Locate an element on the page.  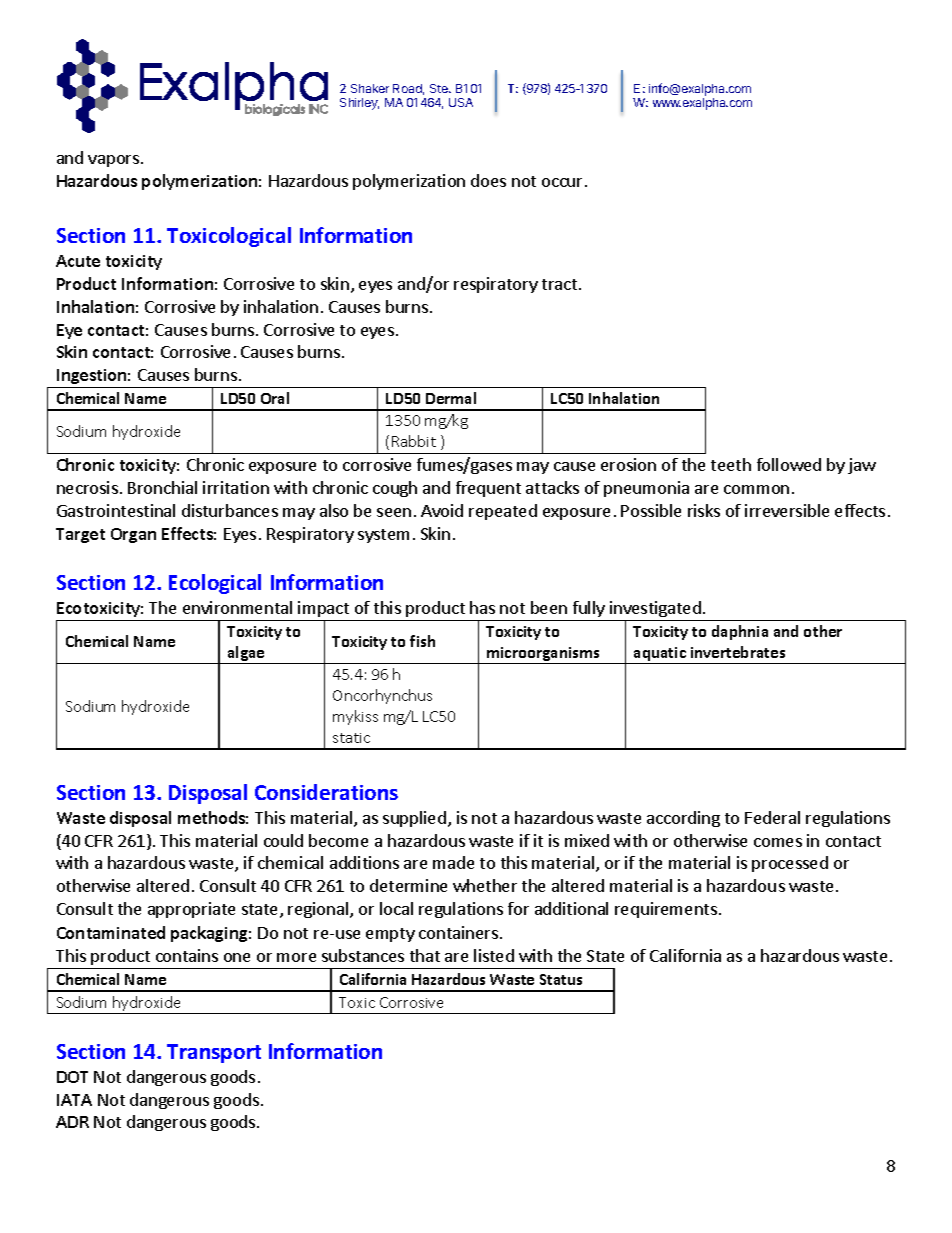
vapors is located at coordinates (113, 161).
